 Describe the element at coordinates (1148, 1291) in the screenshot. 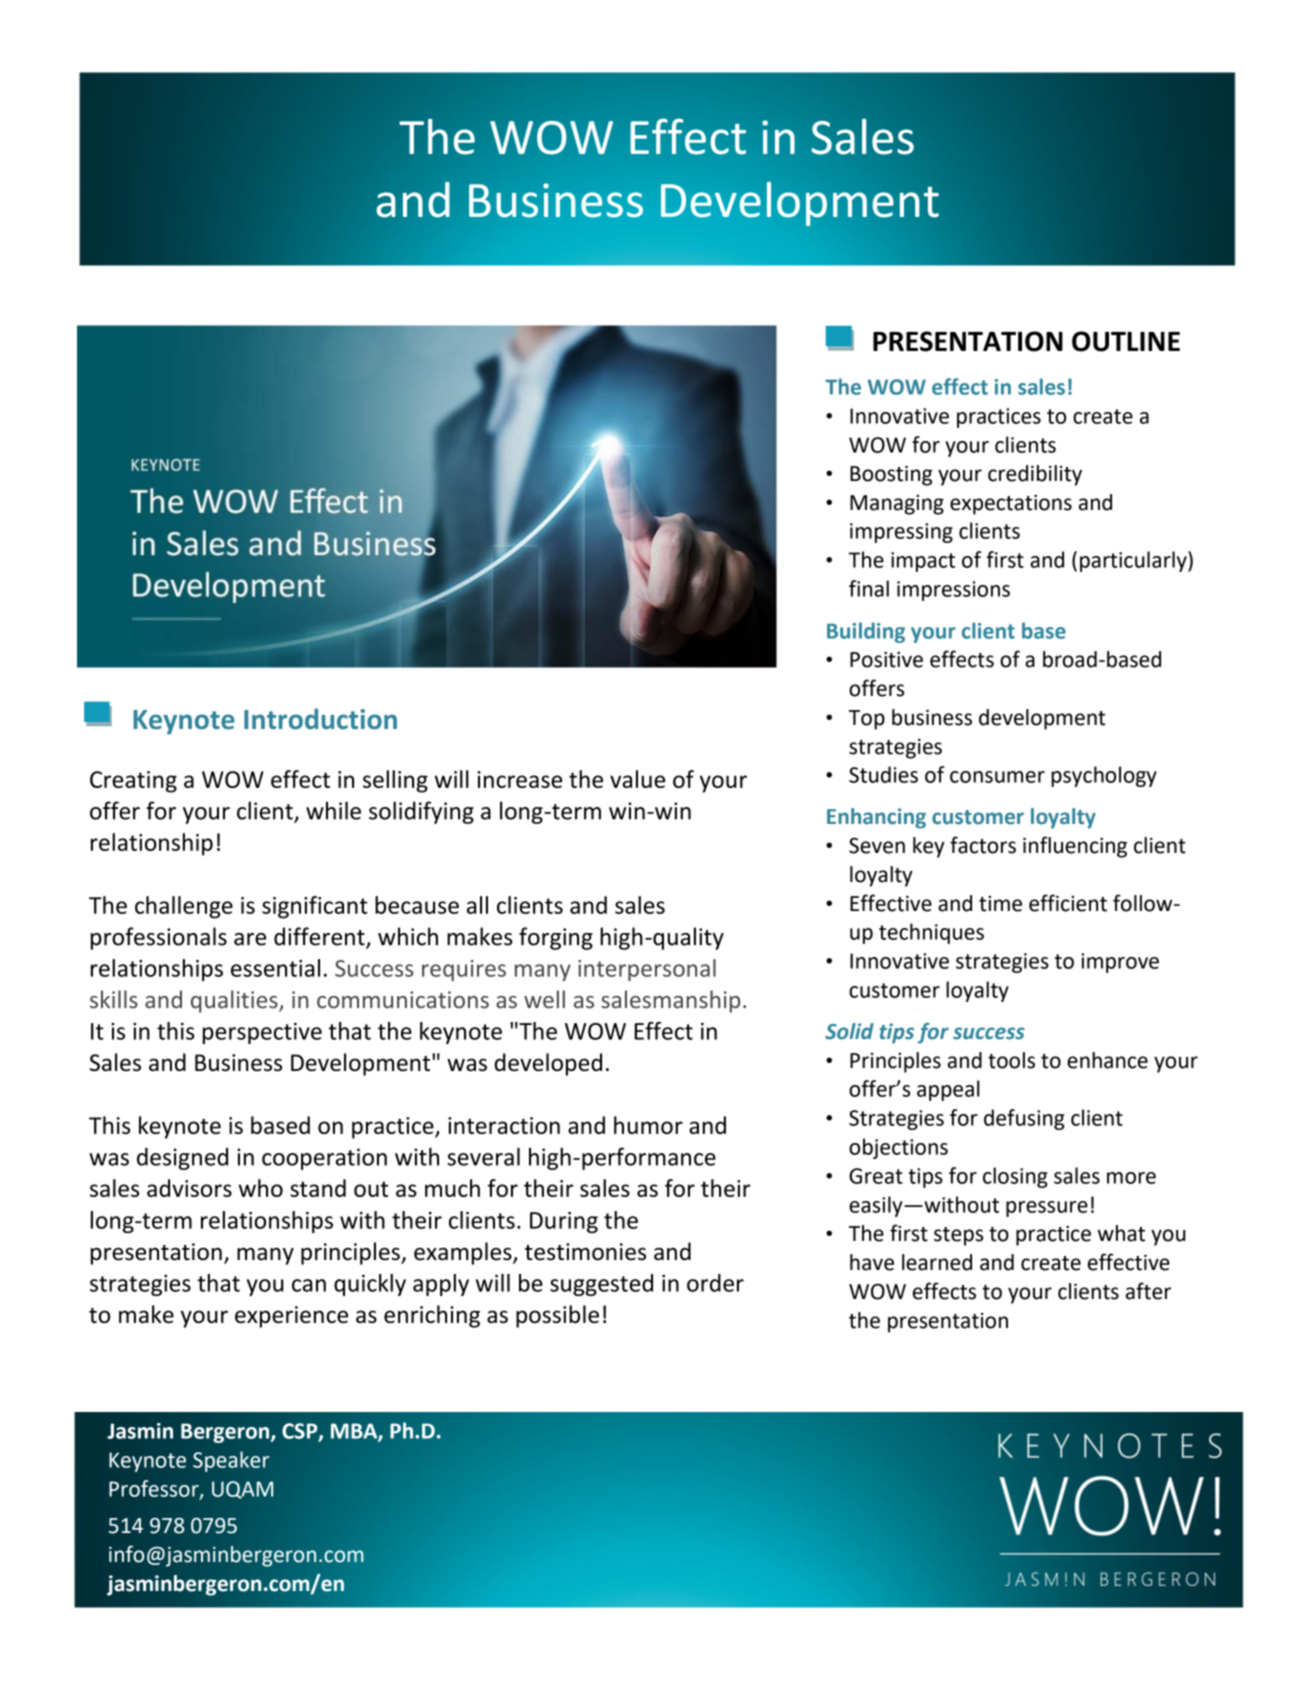

I see `after` at that location.
